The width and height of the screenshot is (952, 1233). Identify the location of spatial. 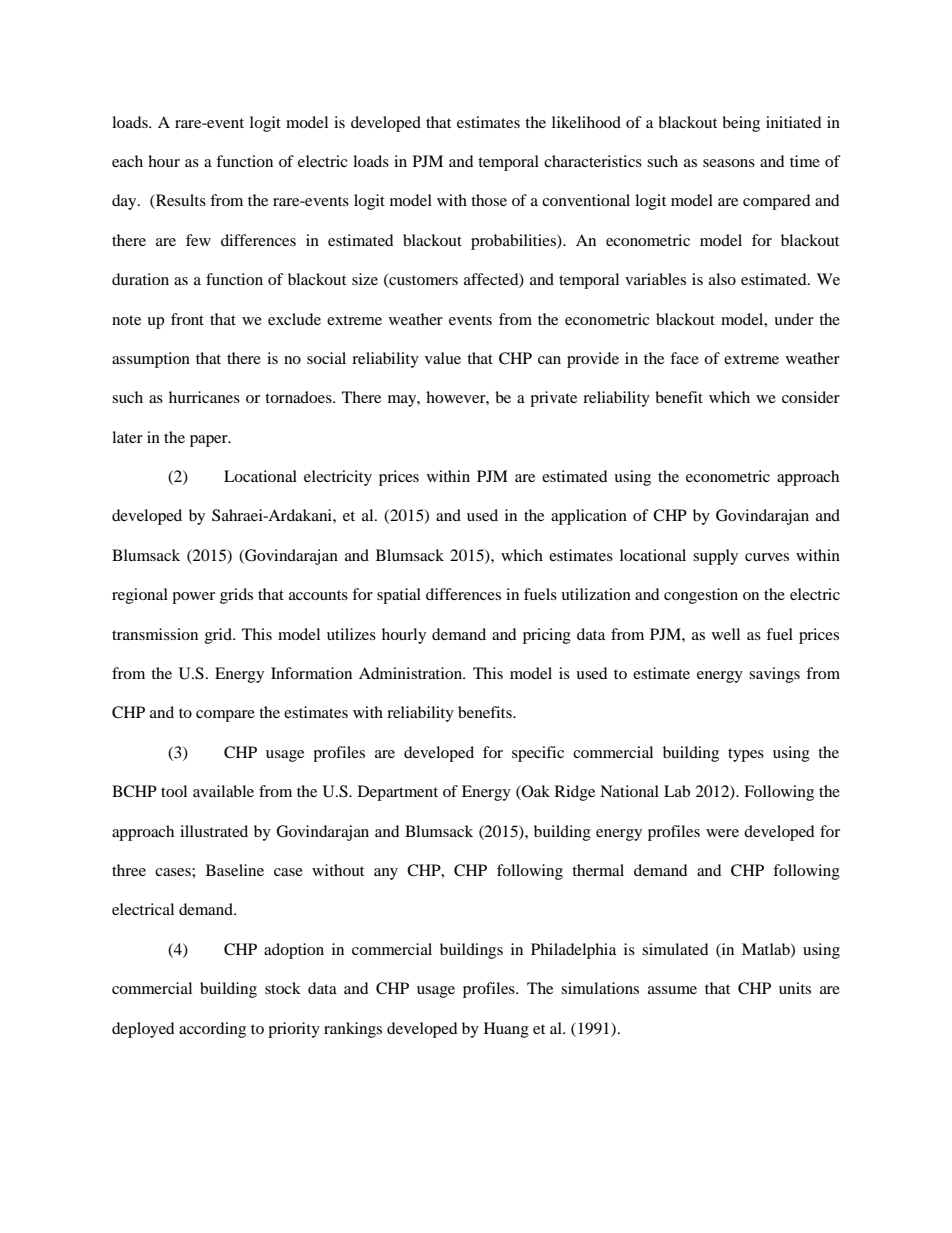
(399, 596).
